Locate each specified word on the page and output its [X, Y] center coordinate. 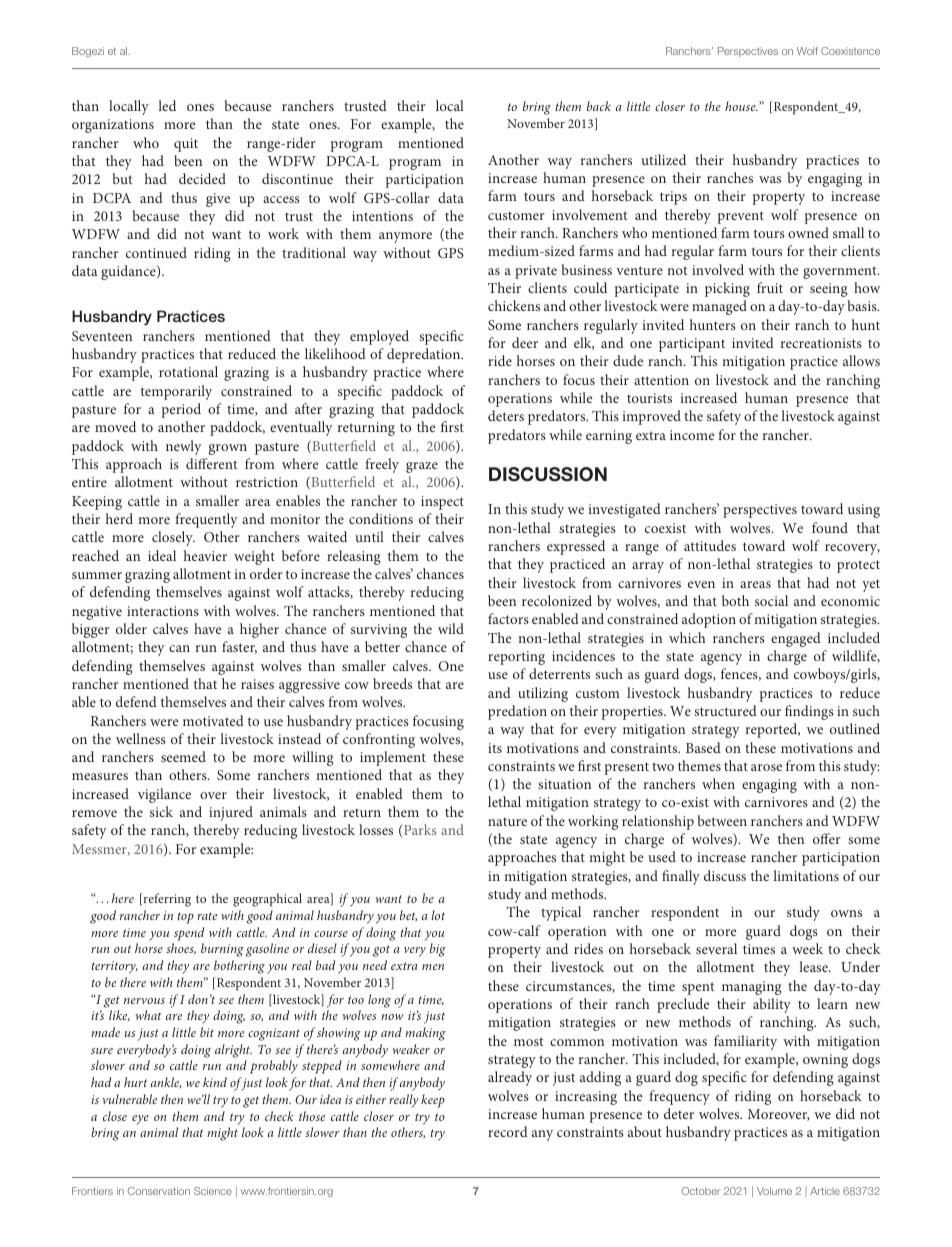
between [722, 820]
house [741, 106]
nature [507, 822]
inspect [442, 503]
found [830, 527]
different [212, 463]
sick [161, 811]
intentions [382, 216]
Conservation [159, 1191]
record [508, 1131]
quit [186, 145]
